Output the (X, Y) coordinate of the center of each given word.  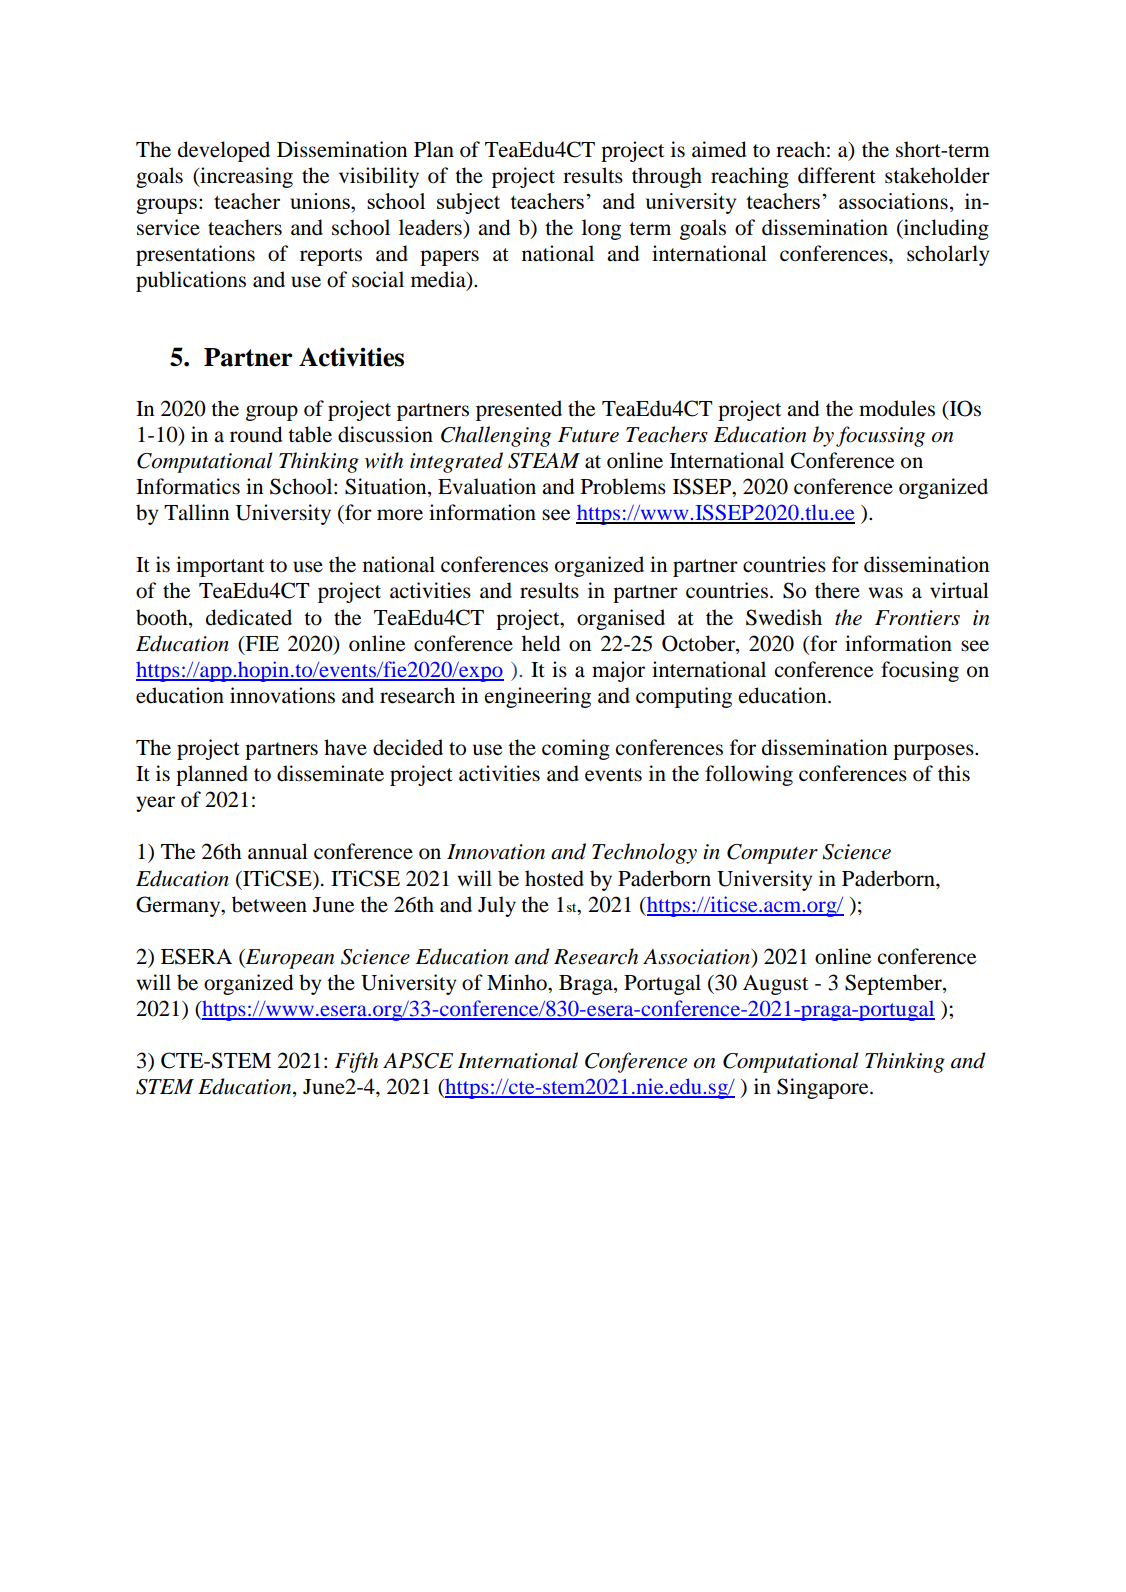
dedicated (249, 617)
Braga (587, 985)
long (601, 229)
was (885, 593)
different (837, 175)
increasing (245, 177)
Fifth (356, 1062)
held (541, 643)
